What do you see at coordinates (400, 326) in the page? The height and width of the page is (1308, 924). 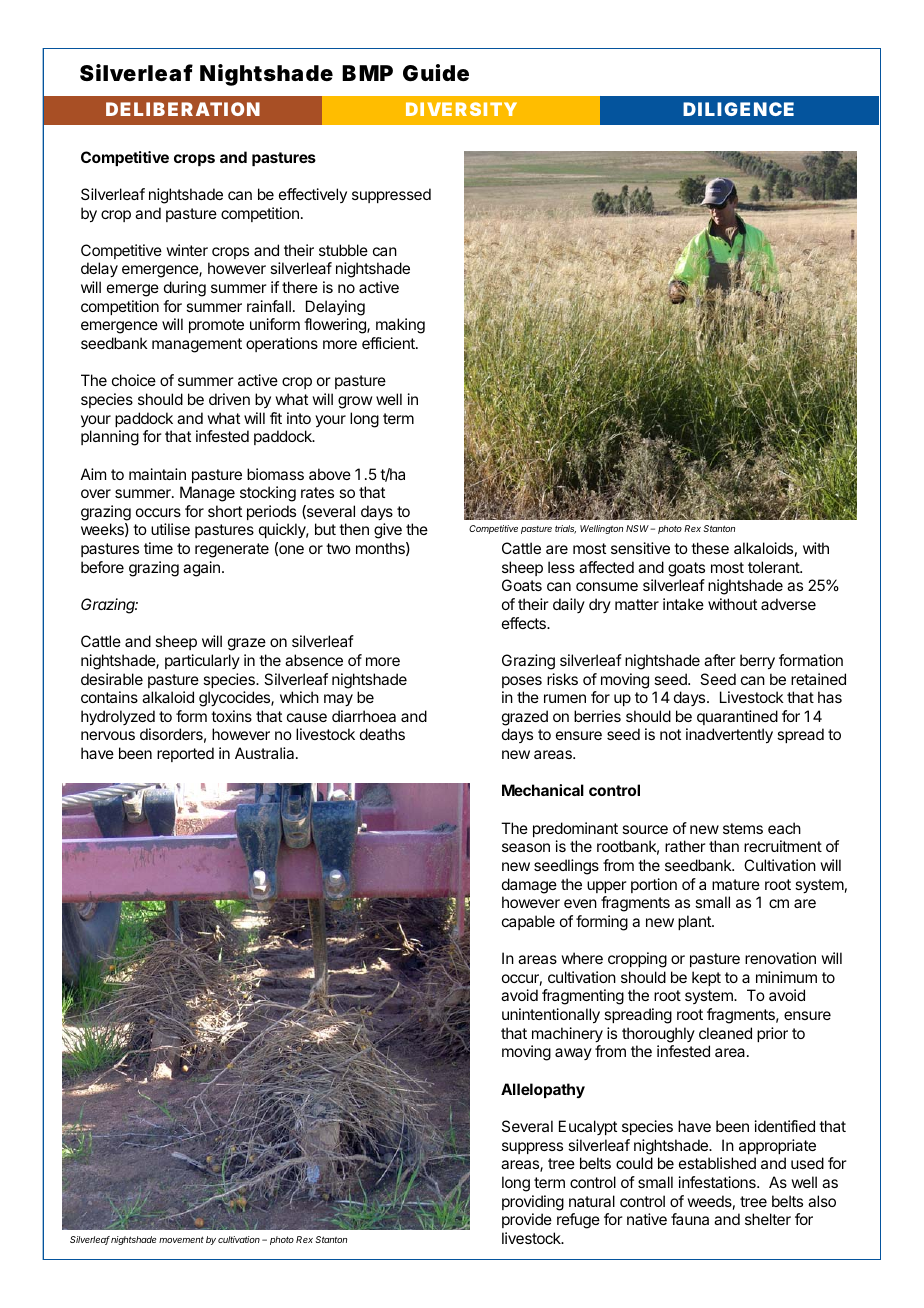 I see `making` at bounding box center [400, 326].
